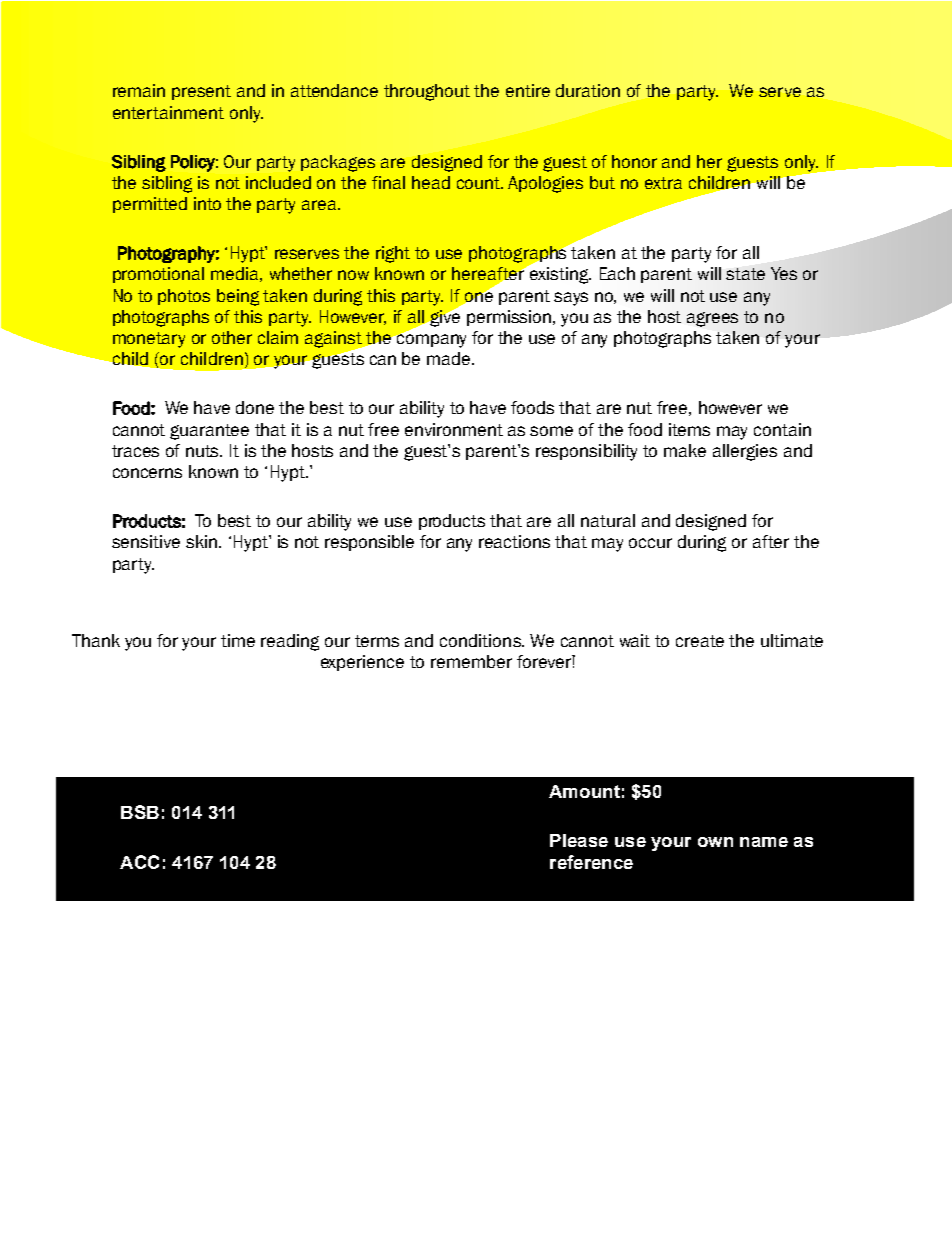 The height and width of the document is (1233, 952). I want to click on promotional, so click(158, 275).
